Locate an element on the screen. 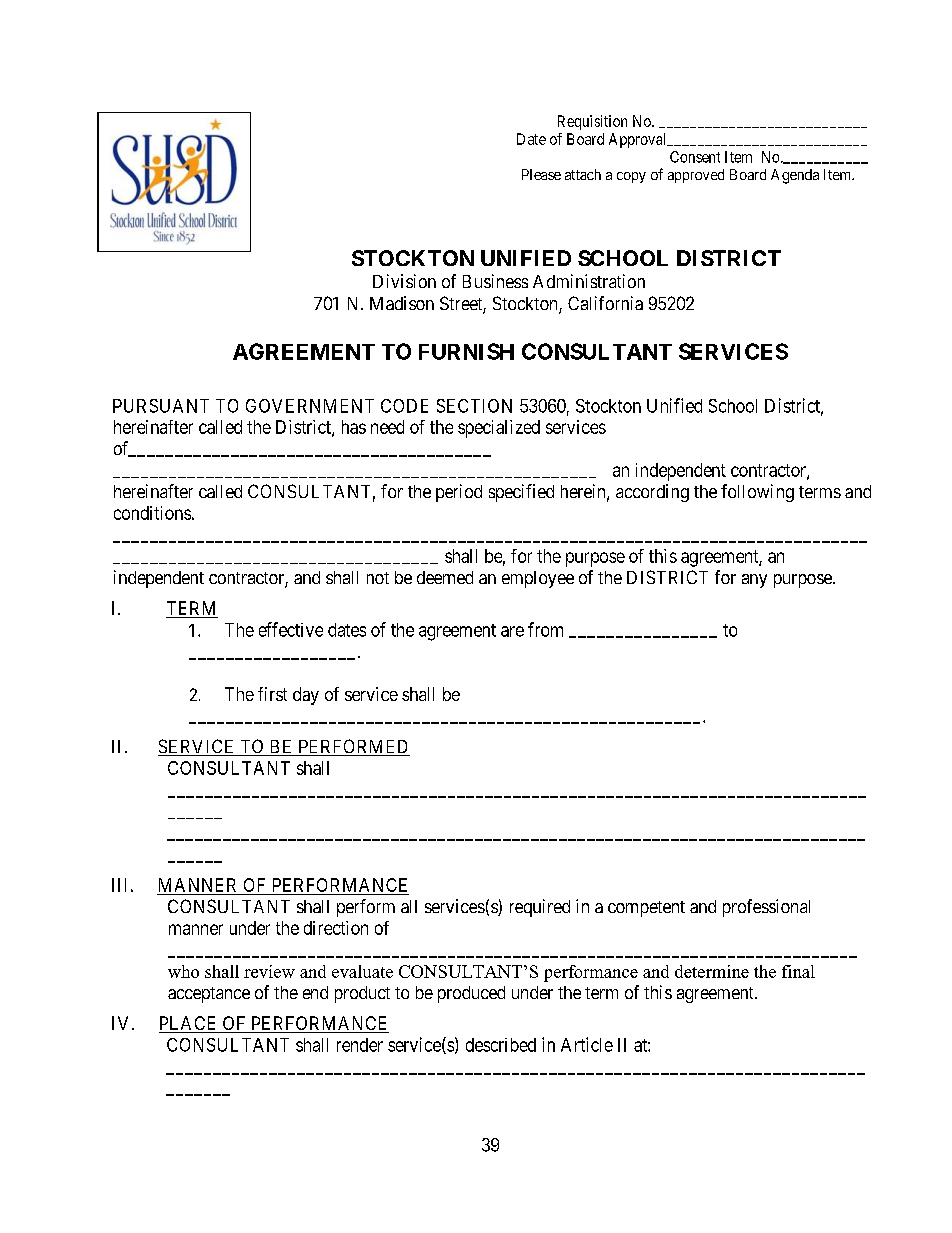  any is located at coordinates (754, 581).
